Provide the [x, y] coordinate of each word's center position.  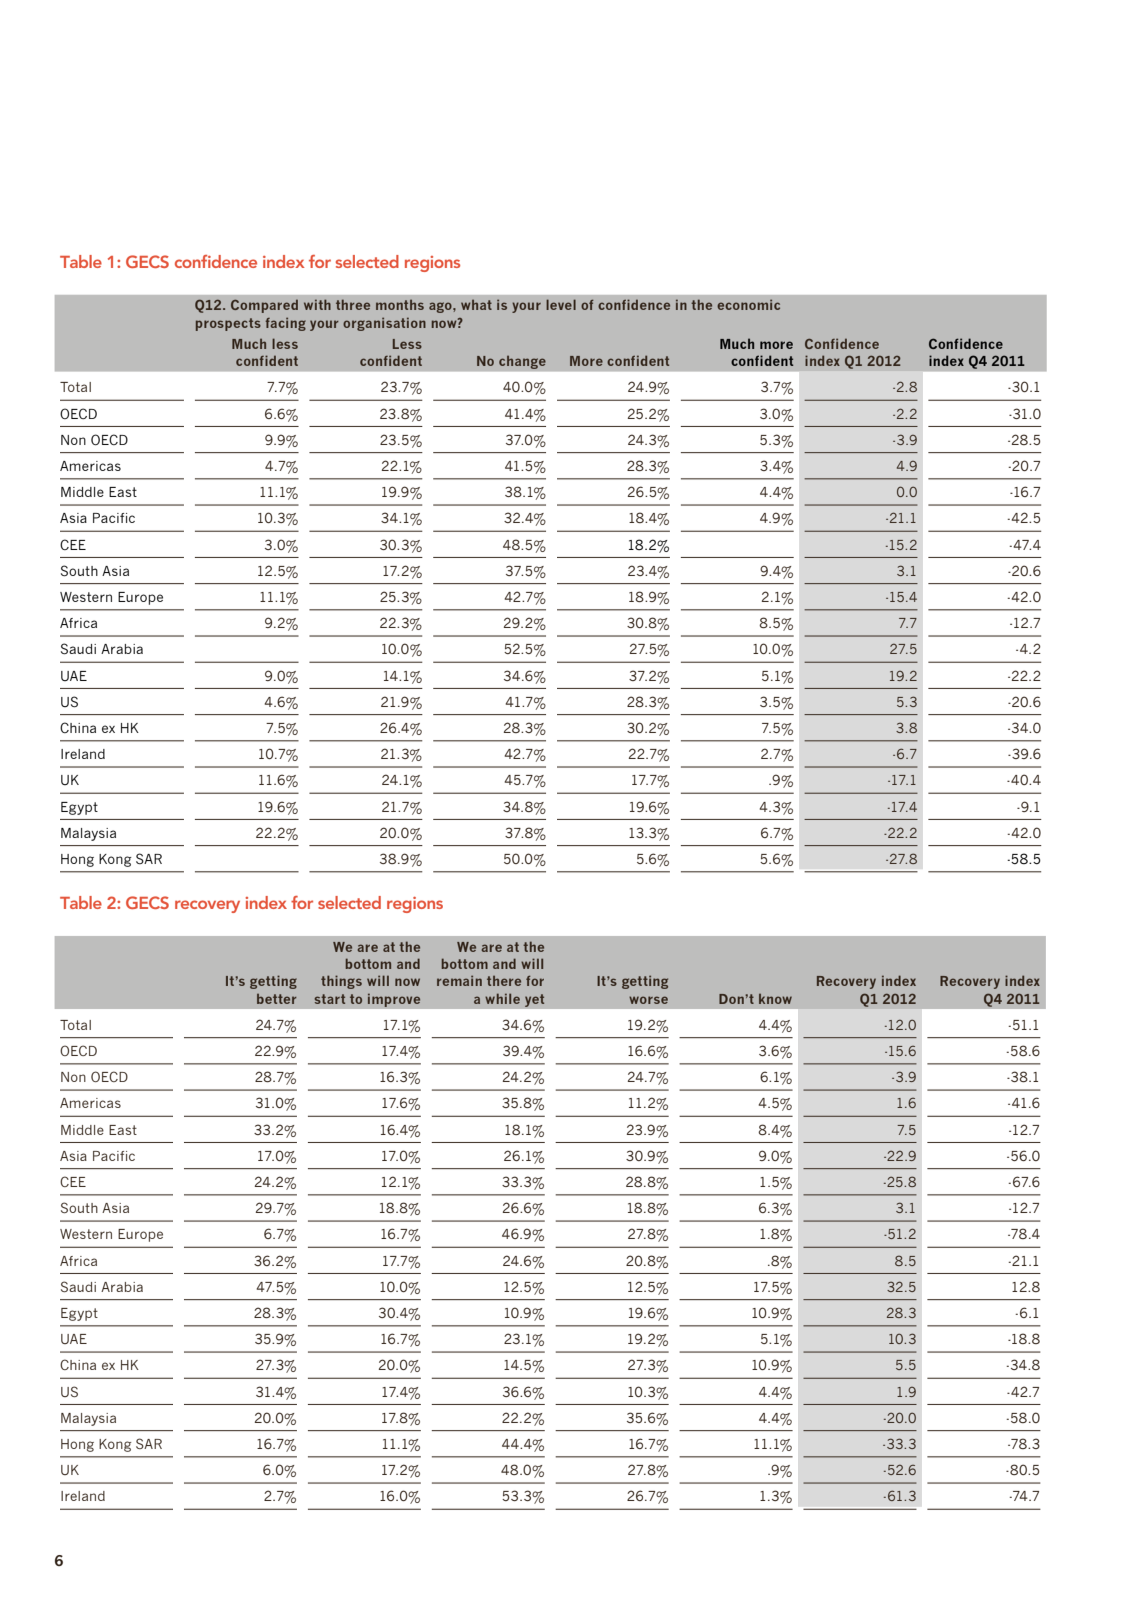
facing [285, 324]
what [476, 305]
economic [748, 304]
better [277, 999]
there [504, 981]
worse [648, 1000]
